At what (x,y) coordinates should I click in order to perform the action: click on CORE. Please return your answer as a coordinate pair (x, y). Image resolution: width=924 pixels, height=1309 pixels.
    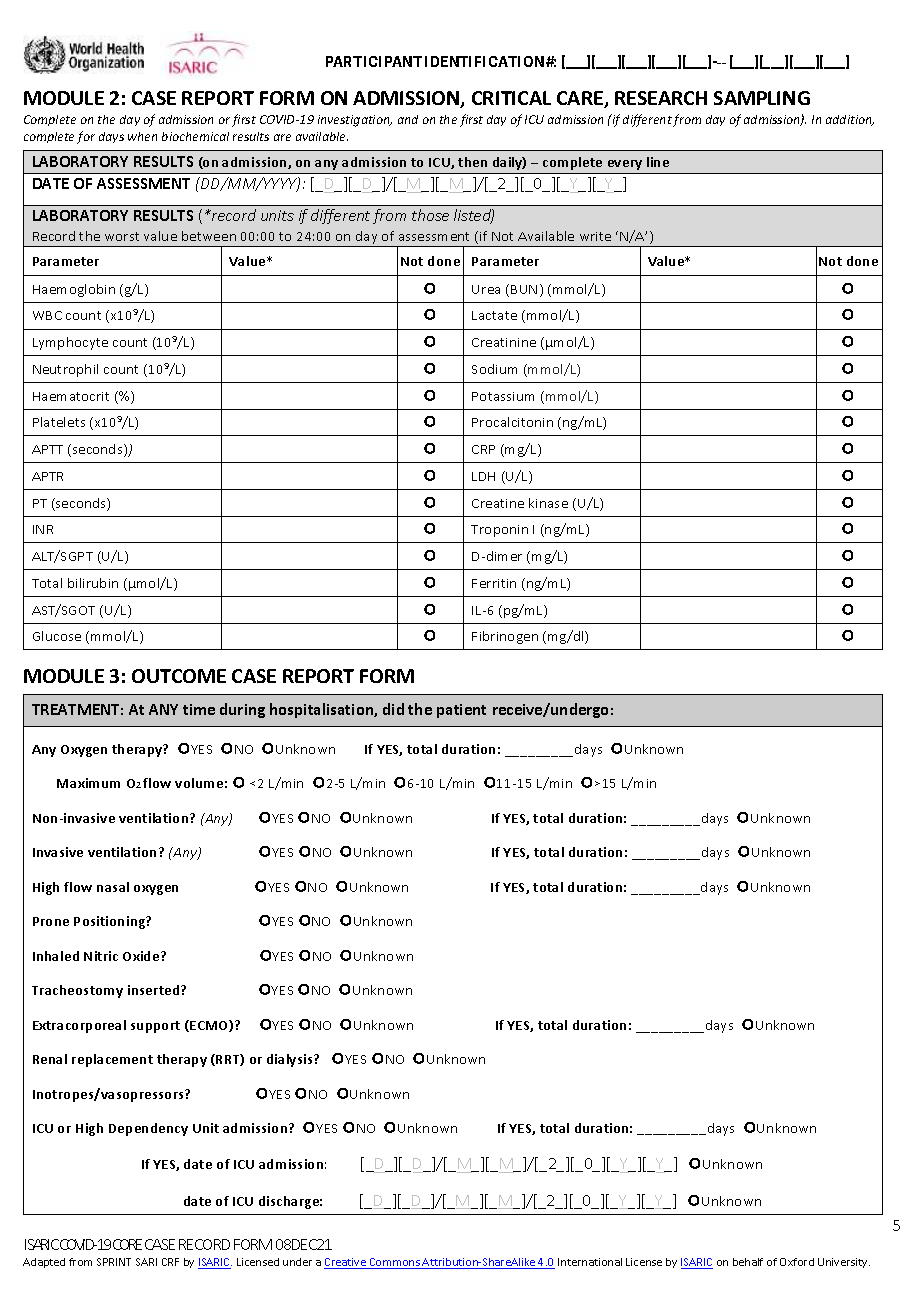
    Looking at the image, I should click on (127, 1244).
